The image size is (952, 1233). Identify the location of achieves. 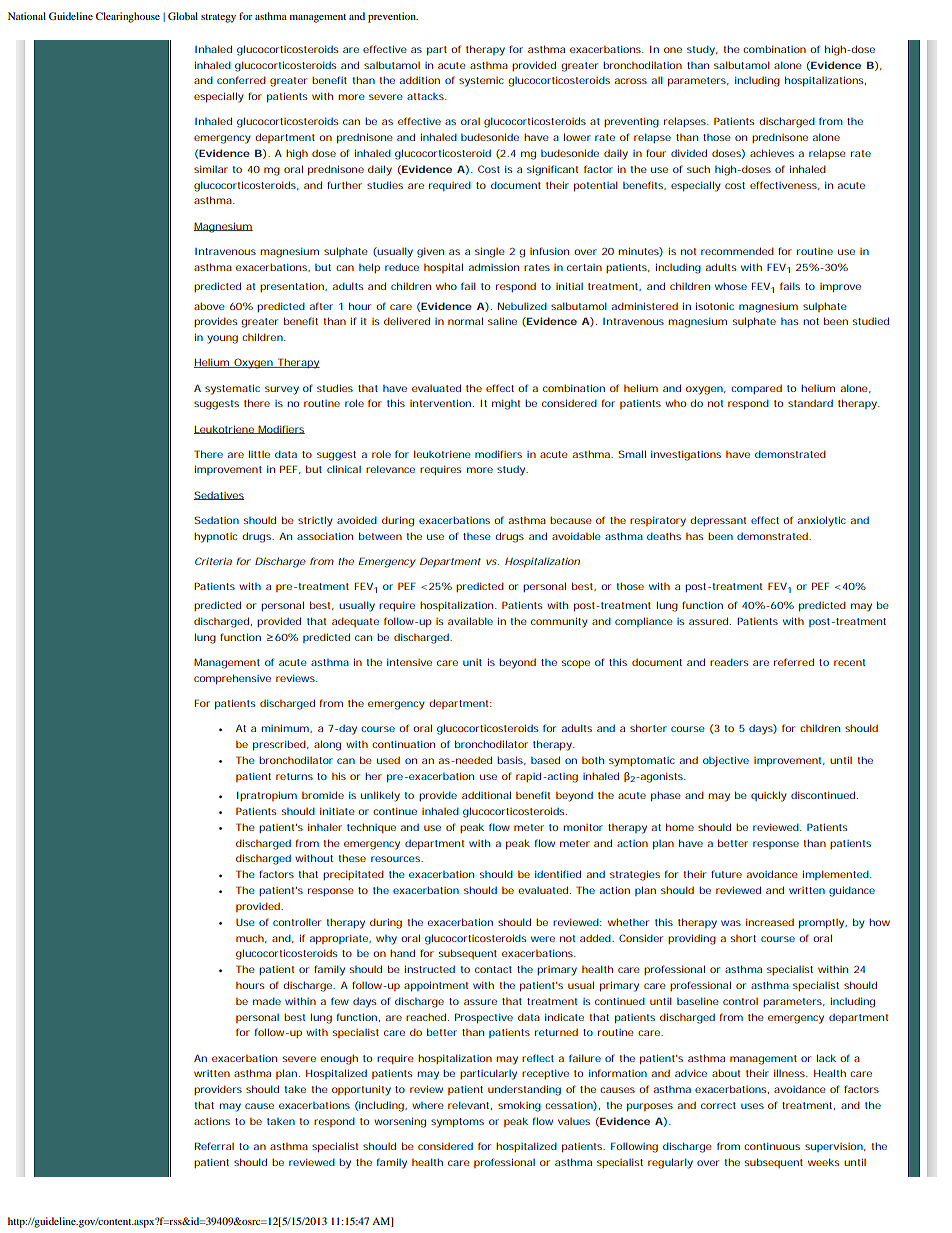
(772, 153).
